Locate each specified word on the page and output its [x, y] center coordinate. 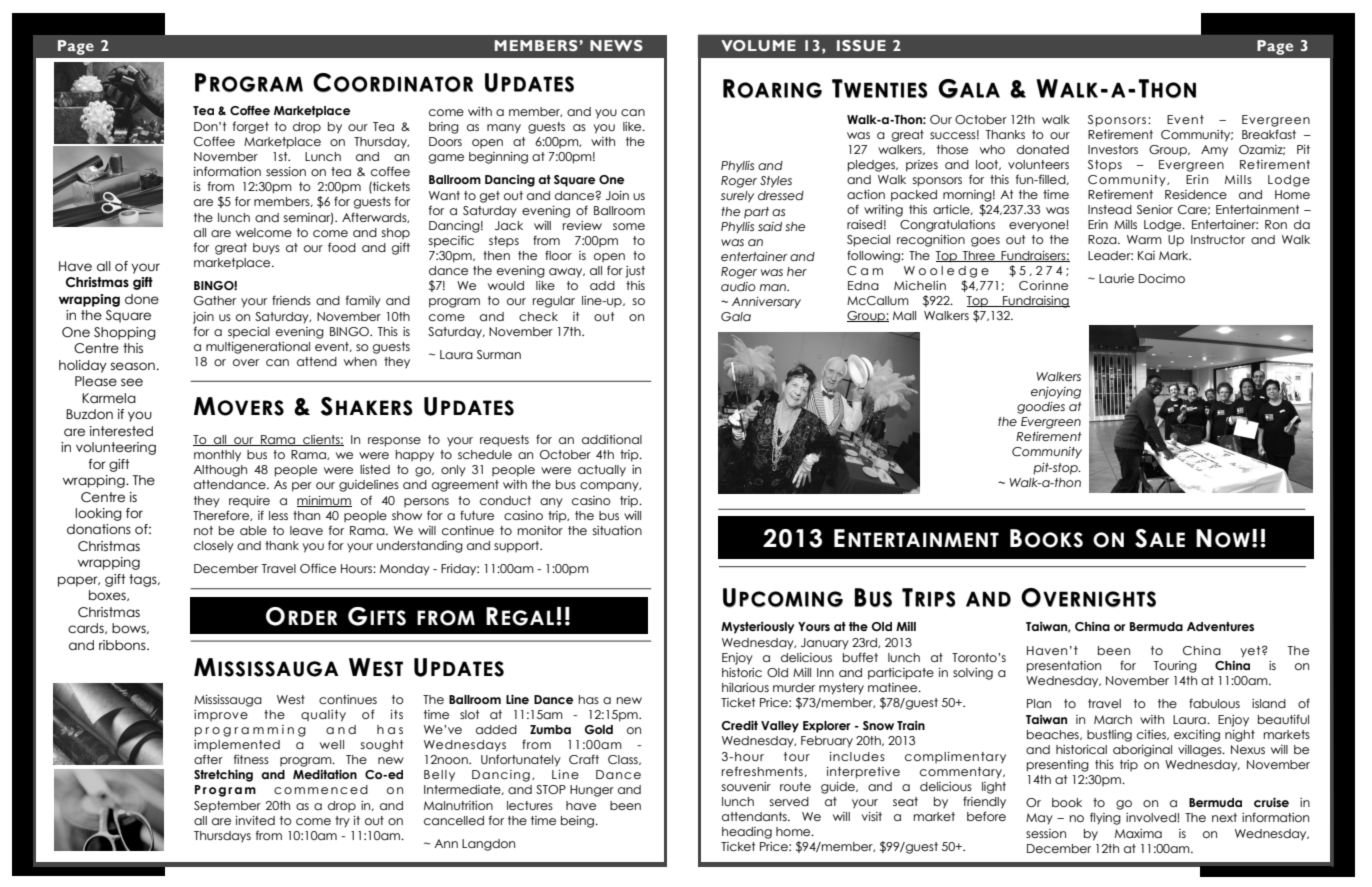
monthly [217, 456]
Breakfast [1269, 134]
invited [255, 820]
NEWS [616, 45]
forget [251, 127]
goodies [1041, 408]
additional [612, 439]
